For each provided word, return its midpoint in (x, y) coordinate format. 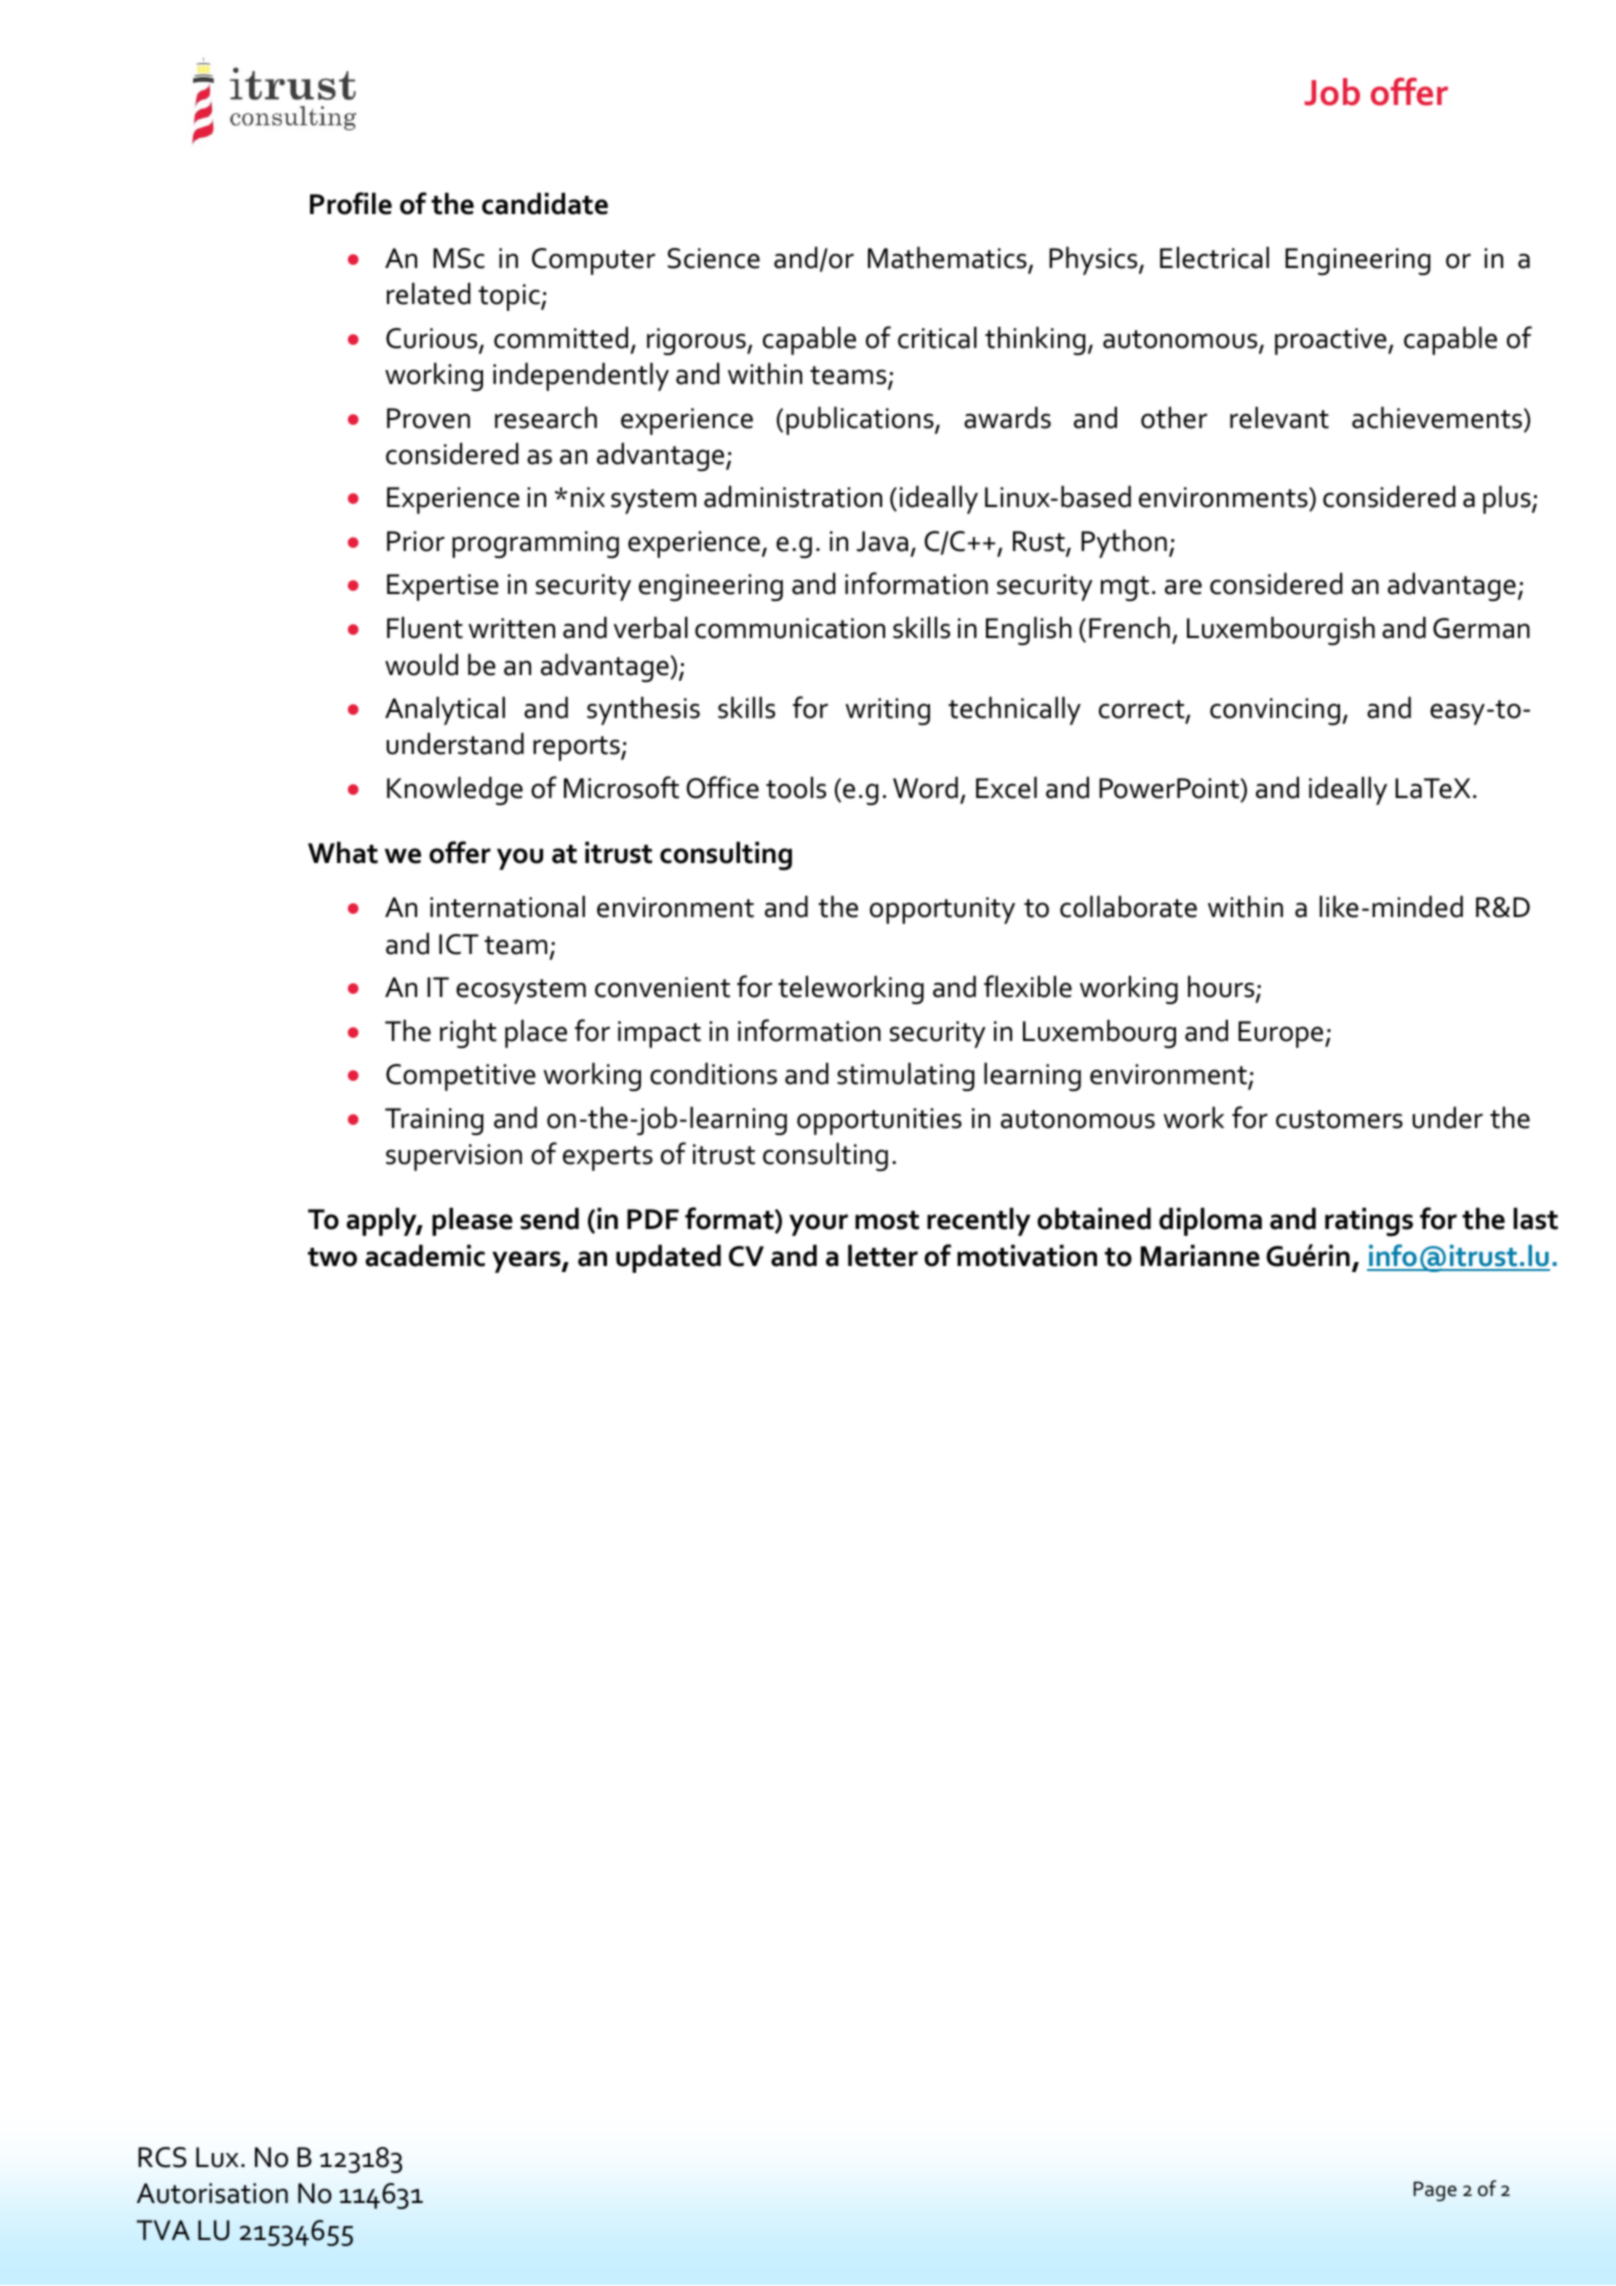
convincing (1276, 711)
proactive (1332, 341)
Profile (351, 203)
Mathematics (947, 257)
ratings (1369, 1221)
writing (887, 711)
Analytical (445, 710)
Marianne (1200, 1255)
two (332, 1257)
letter (883, 1255)
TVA (163, 2230)
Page (1435, 2191)
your (818, 1225)
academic (425, 1255)
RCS (162, 2157)
